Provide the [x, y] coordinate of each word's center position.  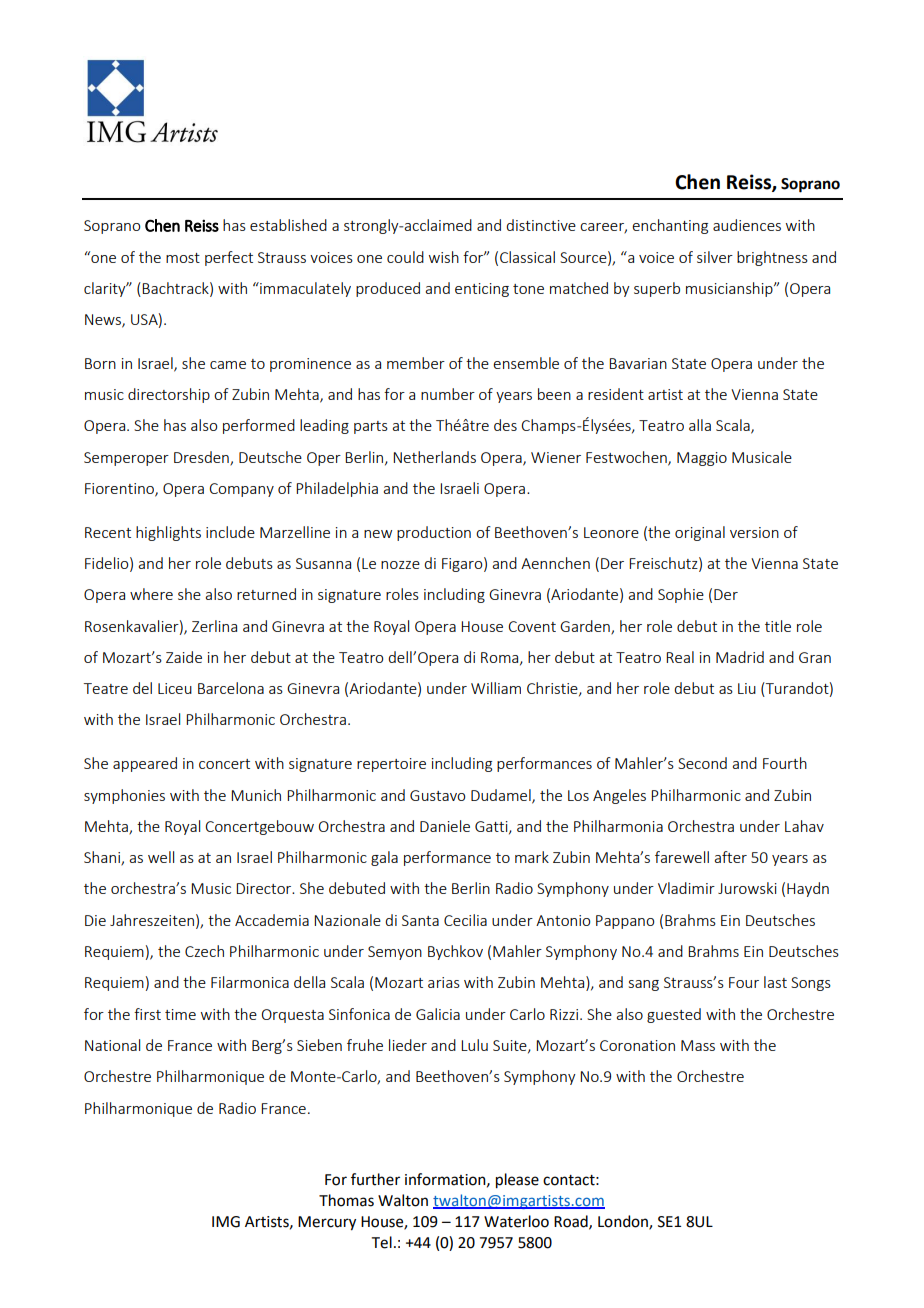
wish [444, 257]
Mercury [327, 1223]
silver [715, 257]
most [183, 258]
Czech [204, 951]
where [151, 594]
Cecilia [465, 920]
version [754, 532]
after [730, 857]
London [624, 1222]
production [434, 533]
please [517, 1181]
